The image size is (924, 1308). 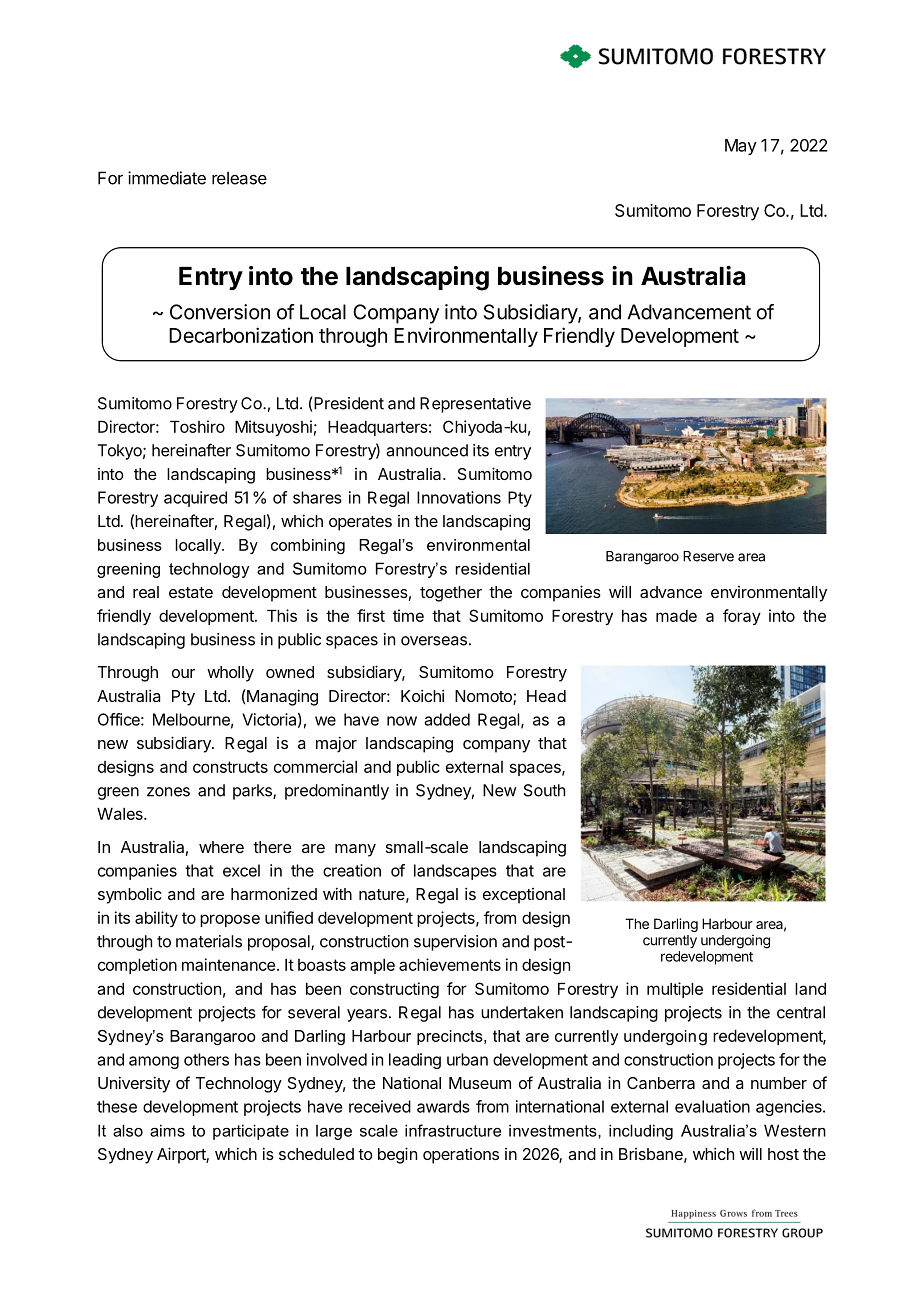 What do you see at coordinates (239, 178) in the document?
I see `release` at bounding box center [239, 178].
